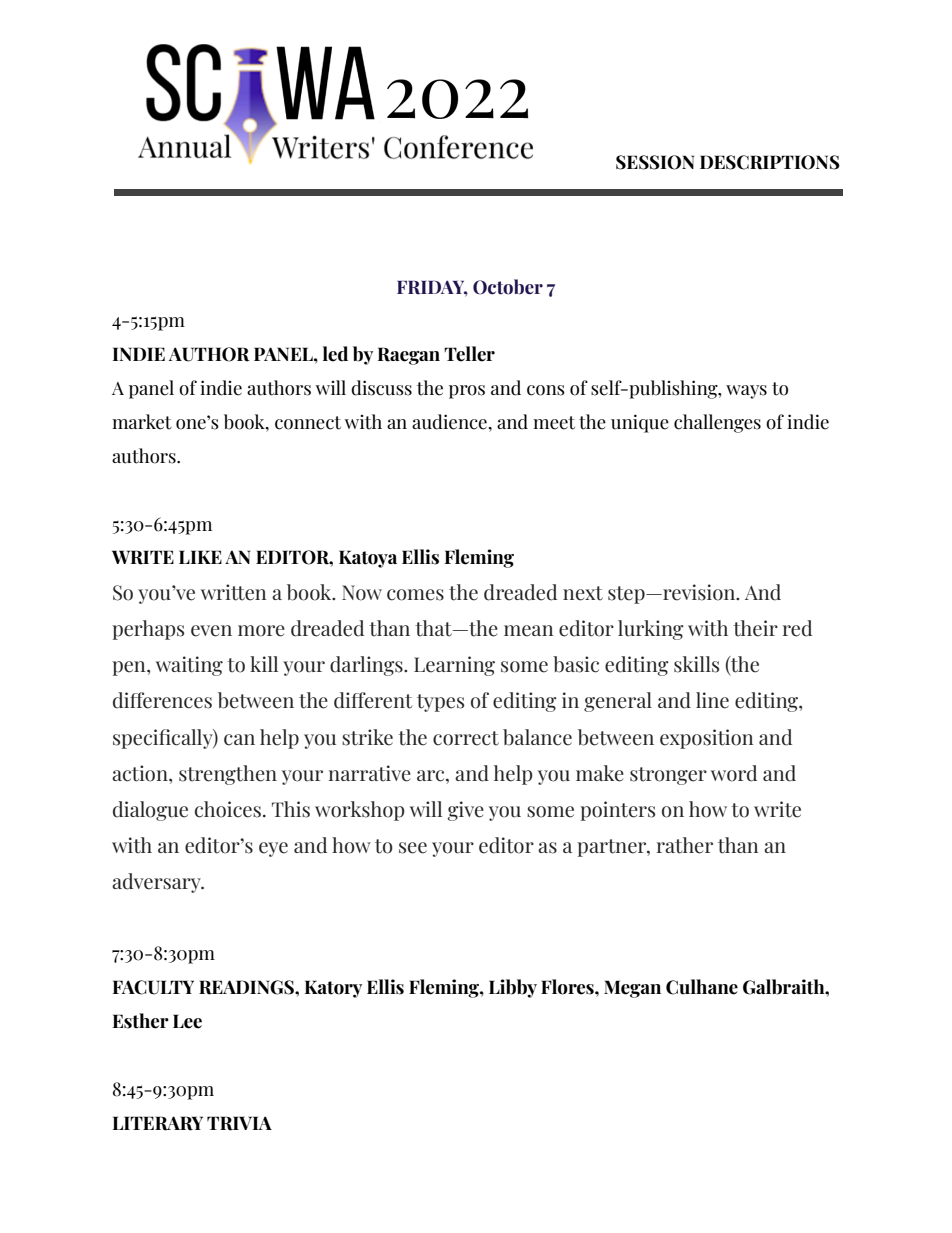 This screenshot has width=952, height=1233. Describe the element at coordinates (717, 423) in the screenshot. I see `challenges` at that location.
